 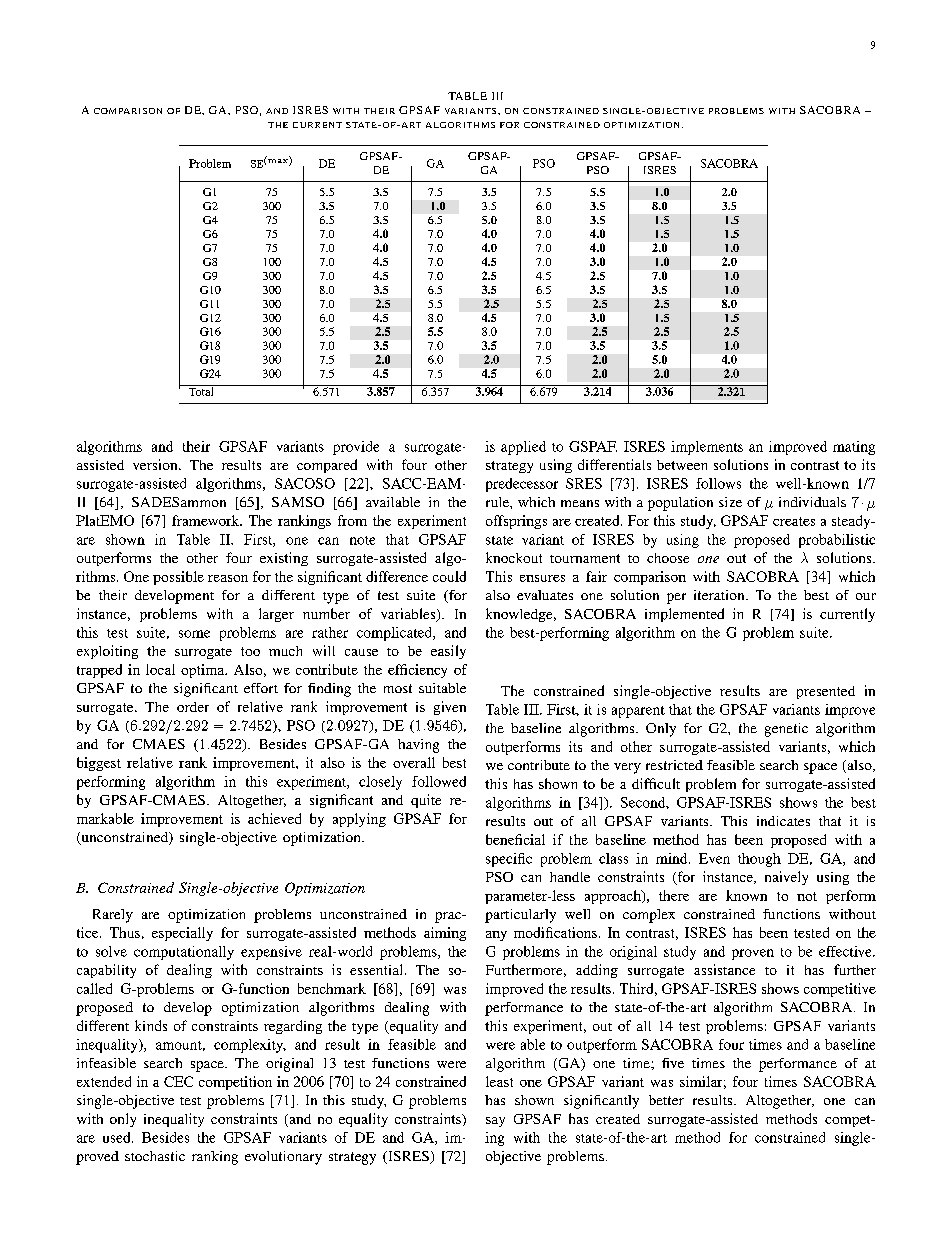 I want to click on assistance, so click(x=724, y=969).
